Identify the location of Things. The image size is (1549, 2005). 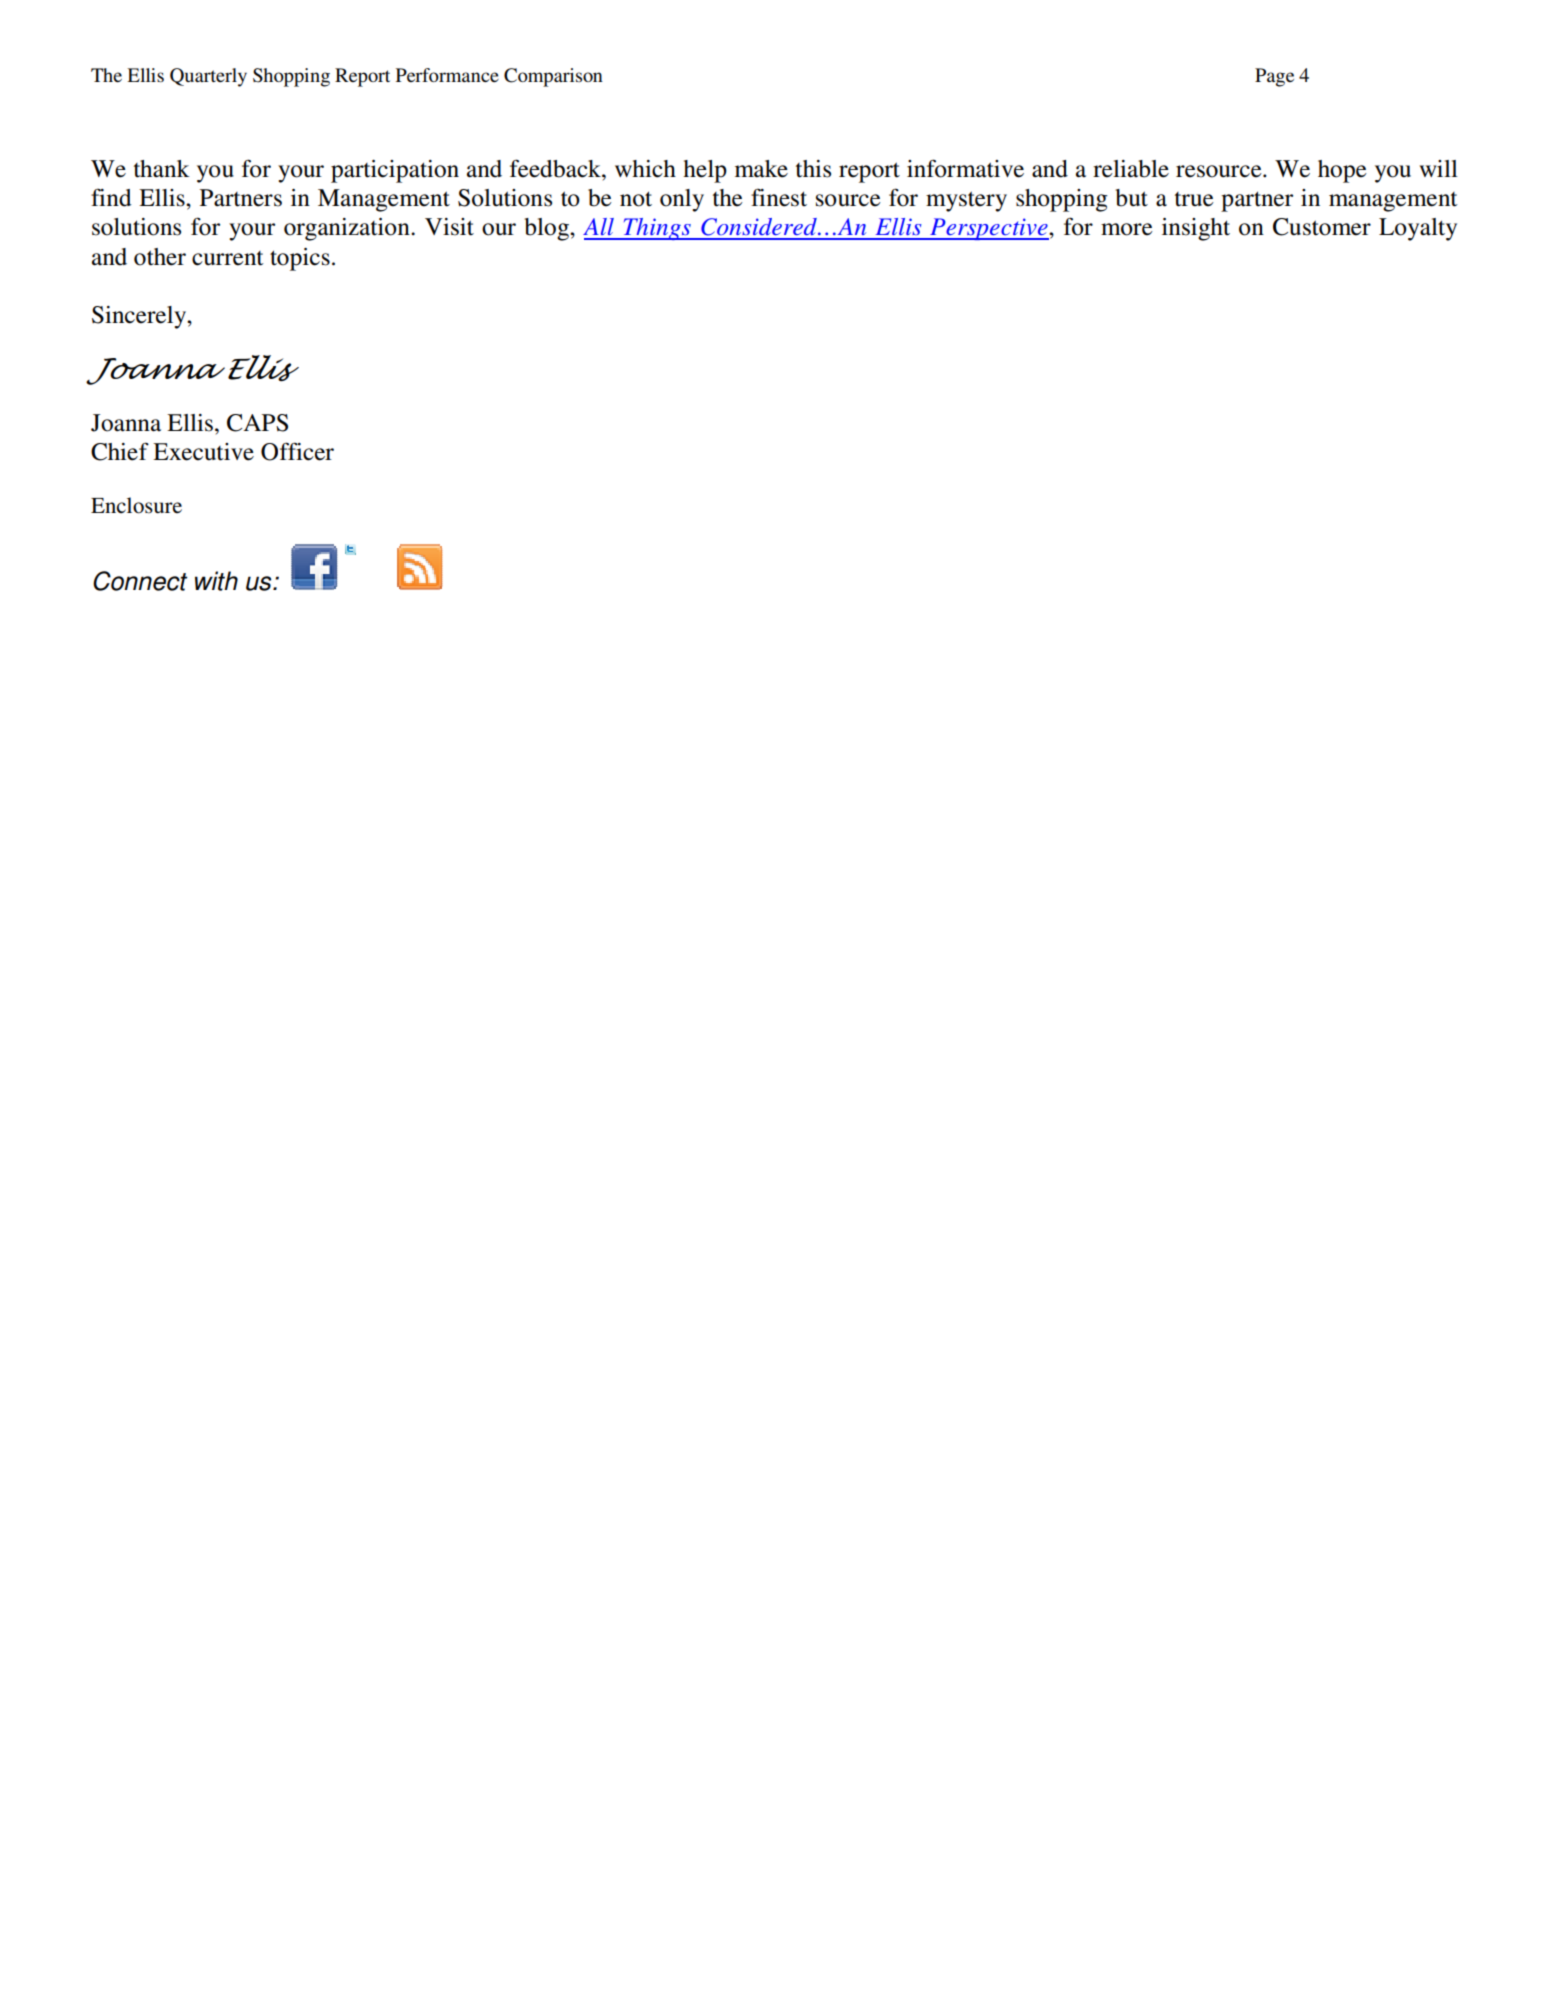
(657, 229).
